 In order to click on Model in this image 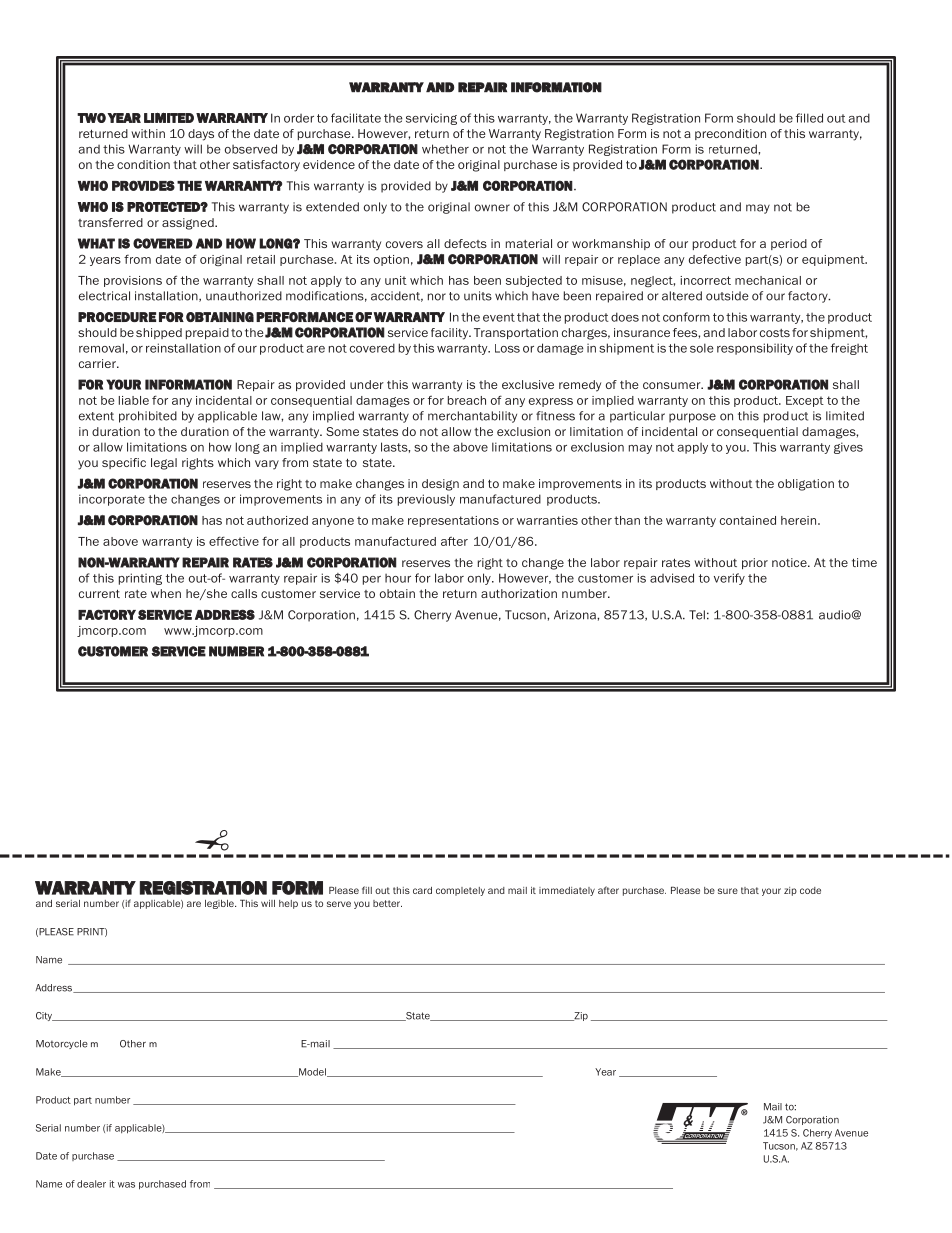, I will do `click(312, 1072)`.
